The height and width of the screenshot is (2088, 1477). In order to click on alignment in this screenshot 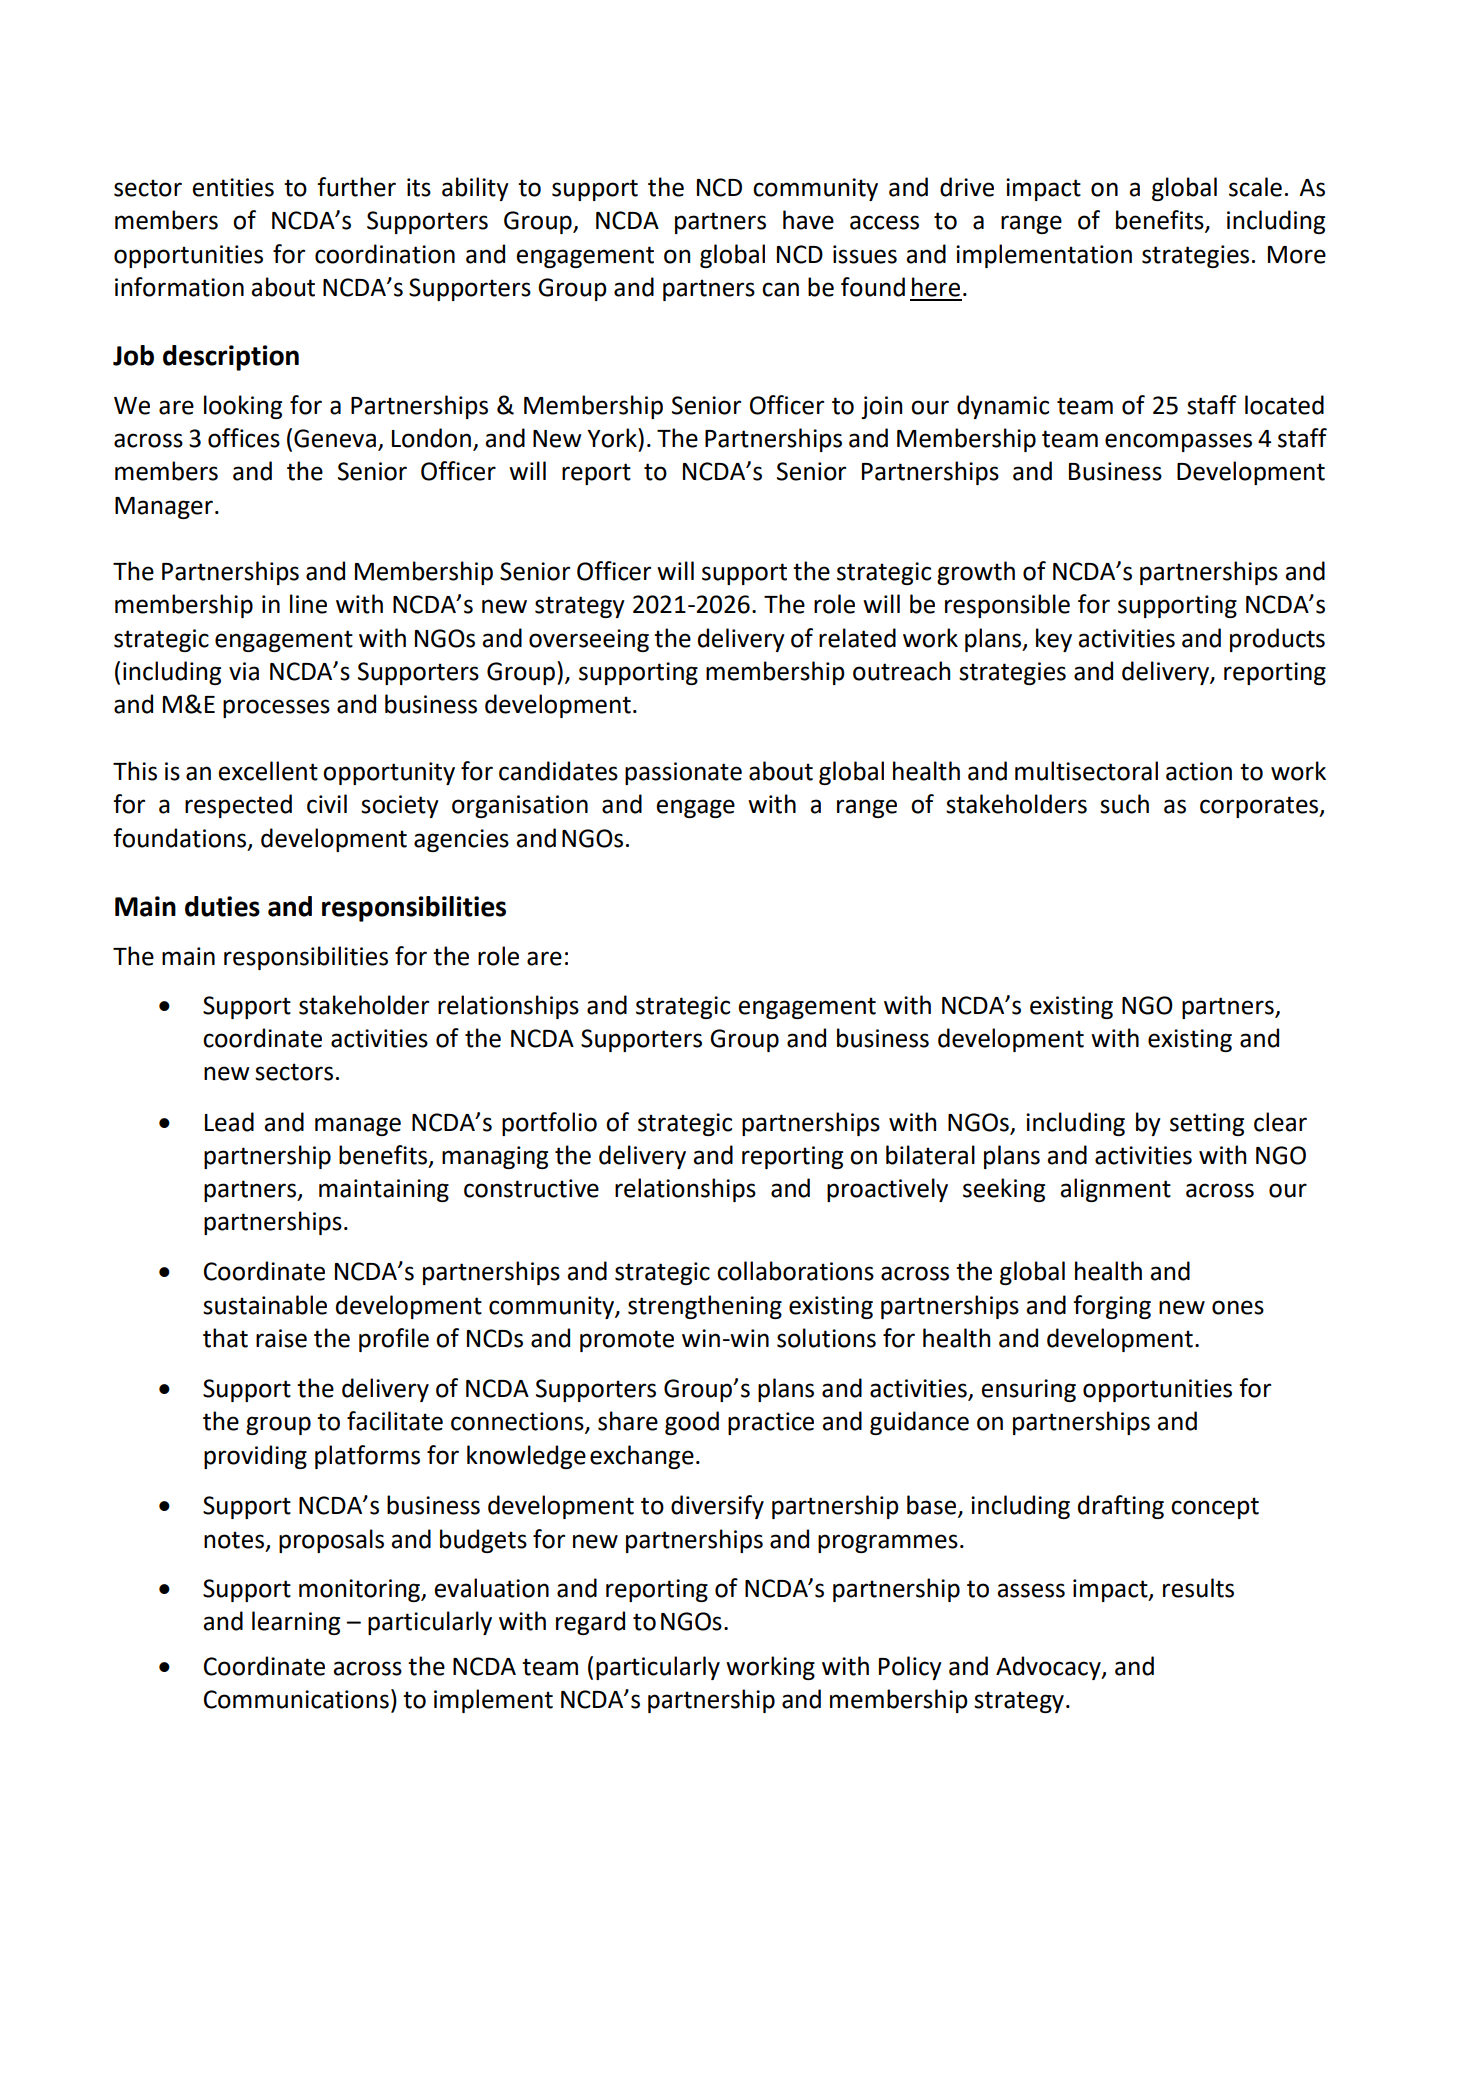, I will do `click(1115, 1190)`.
